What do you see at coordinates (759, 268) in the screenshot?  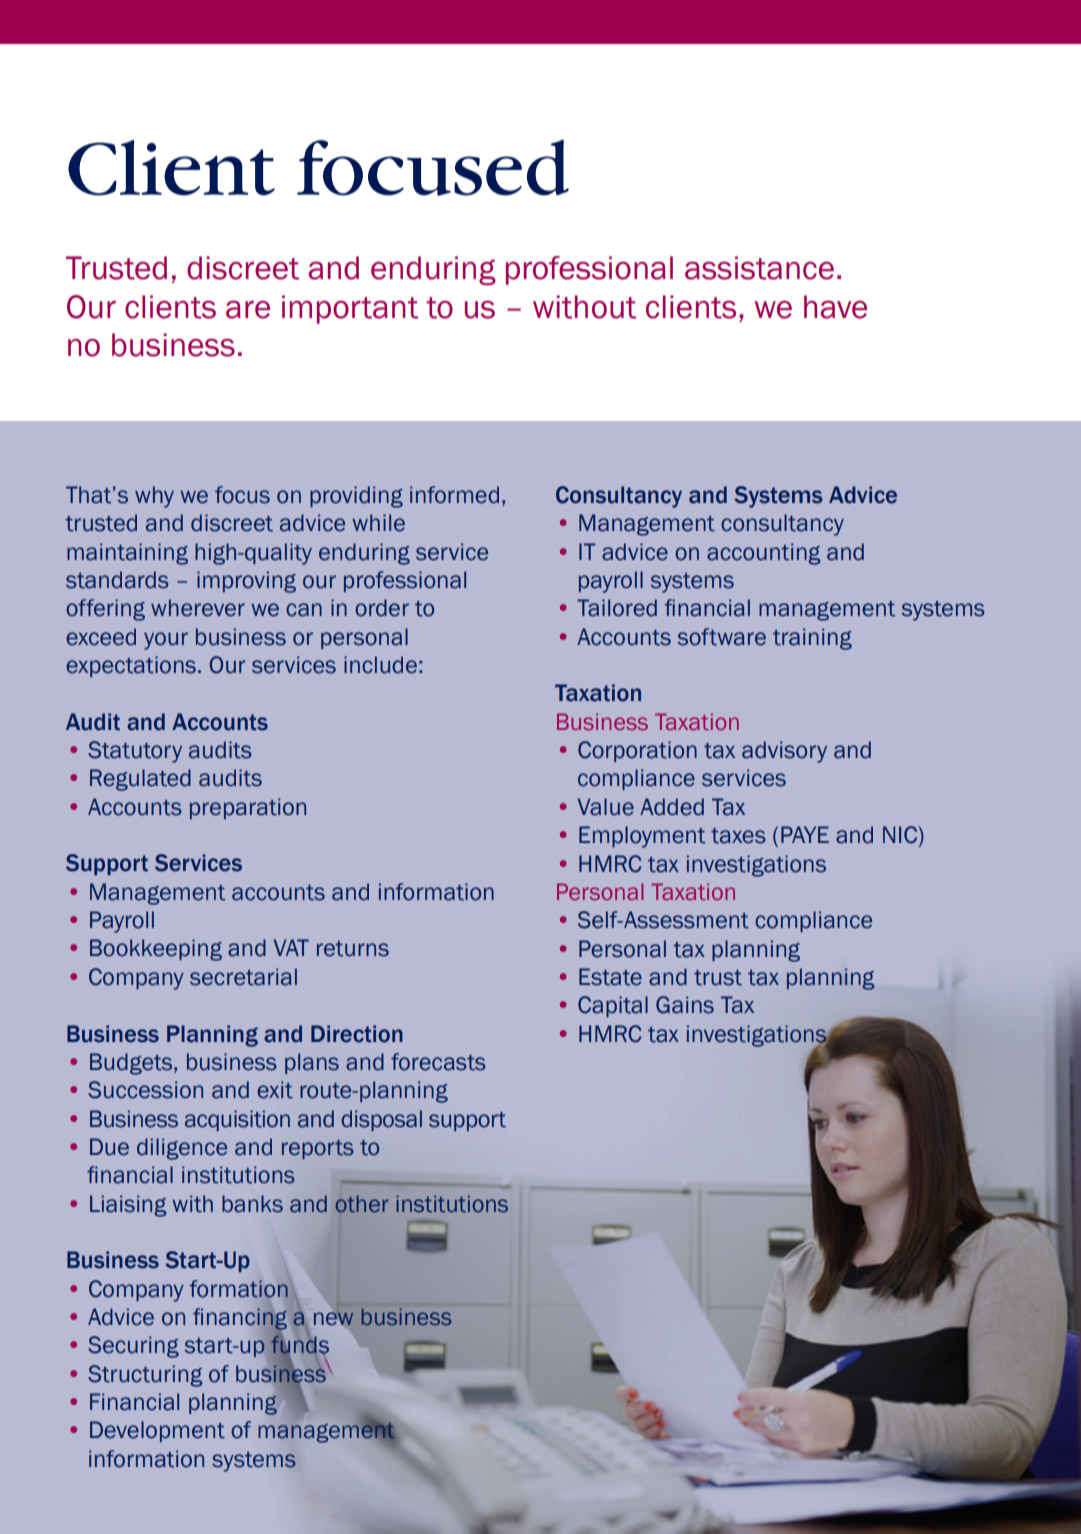 I see `assistance` at bounding box center [759, 268].
